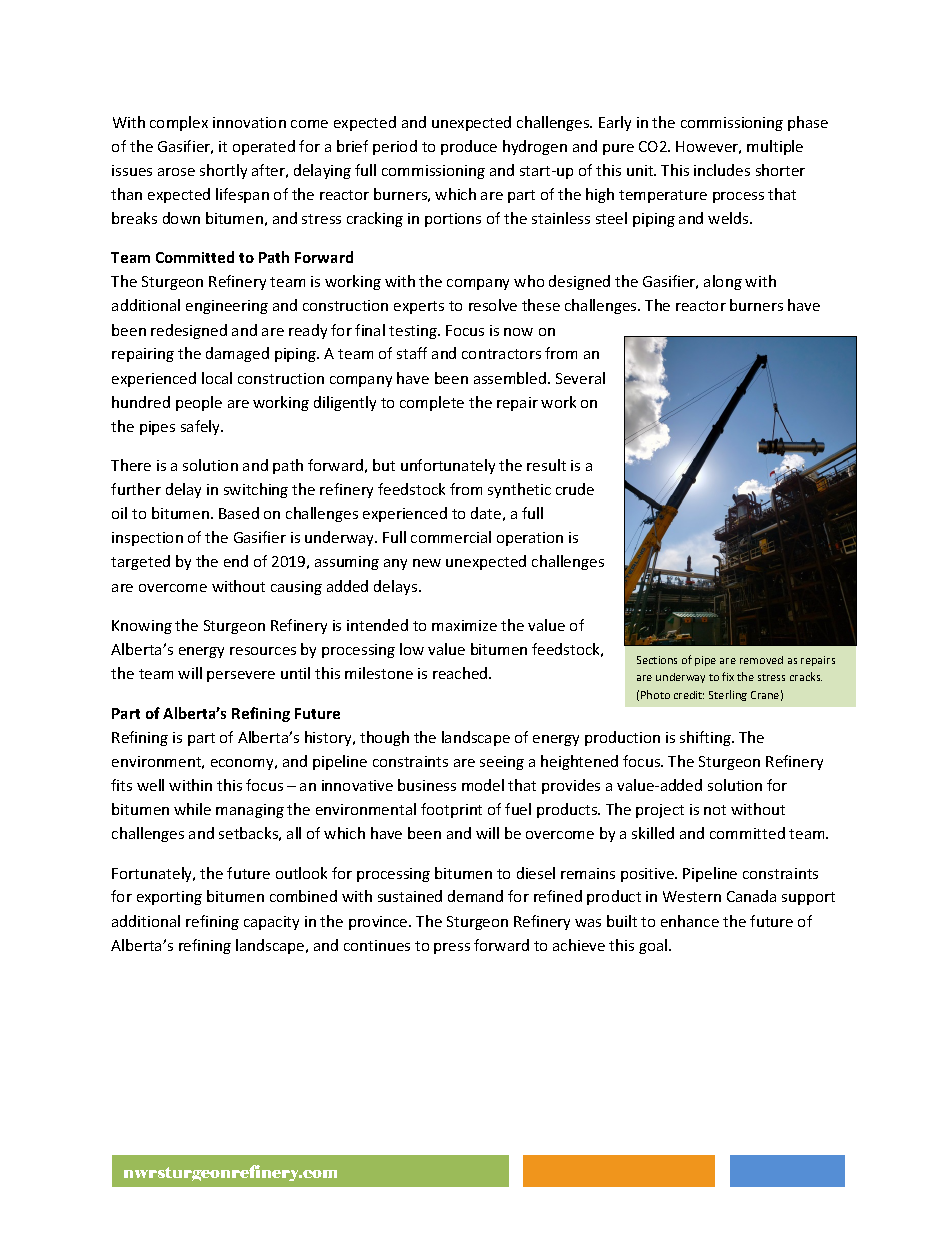  What do you see at coordinates (722, 170) in the screenshot?
I see `includes` at bounding box center [722, 170].
